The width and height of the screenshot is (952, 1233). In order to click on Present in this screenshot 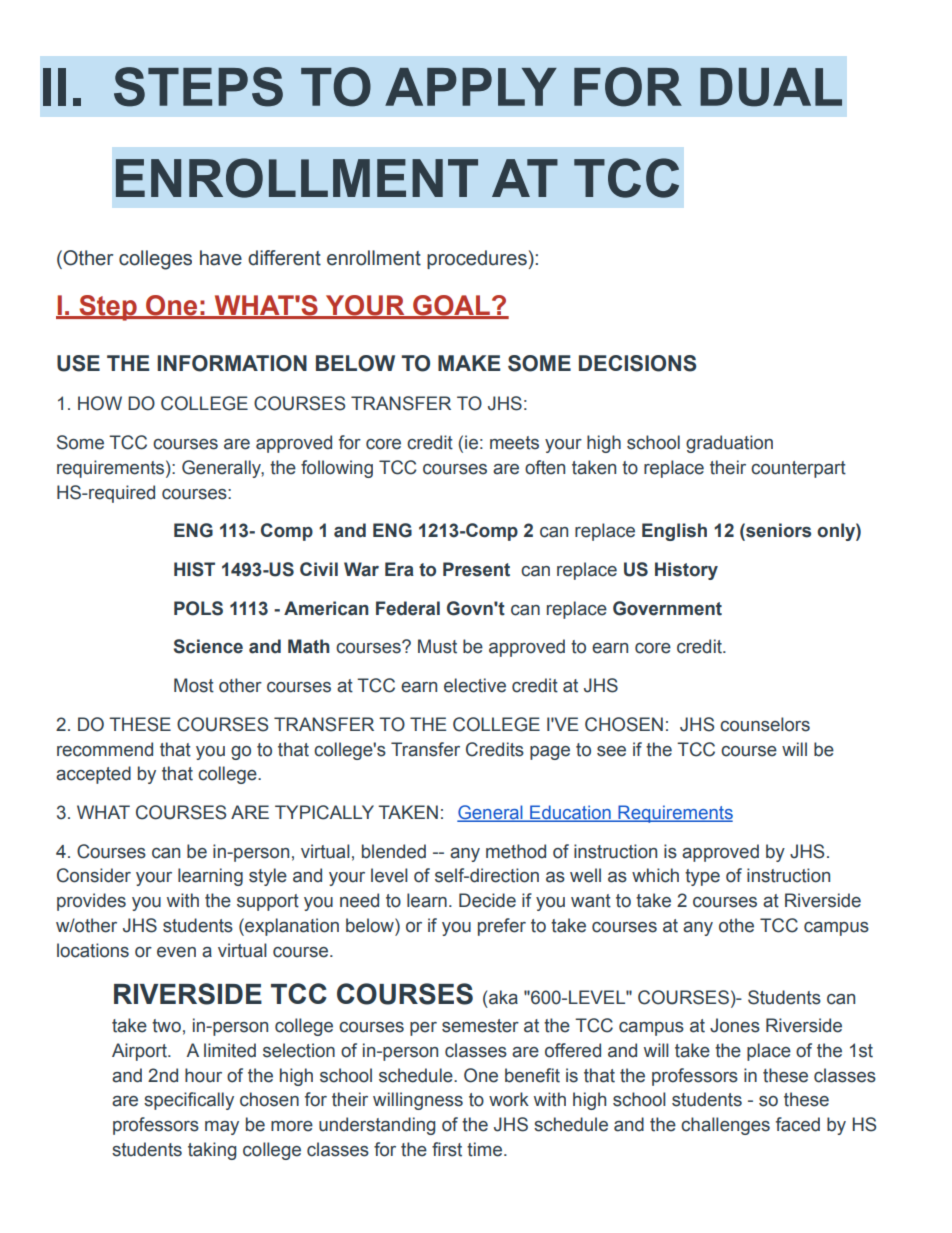, I will do `click(476, 569)`.
